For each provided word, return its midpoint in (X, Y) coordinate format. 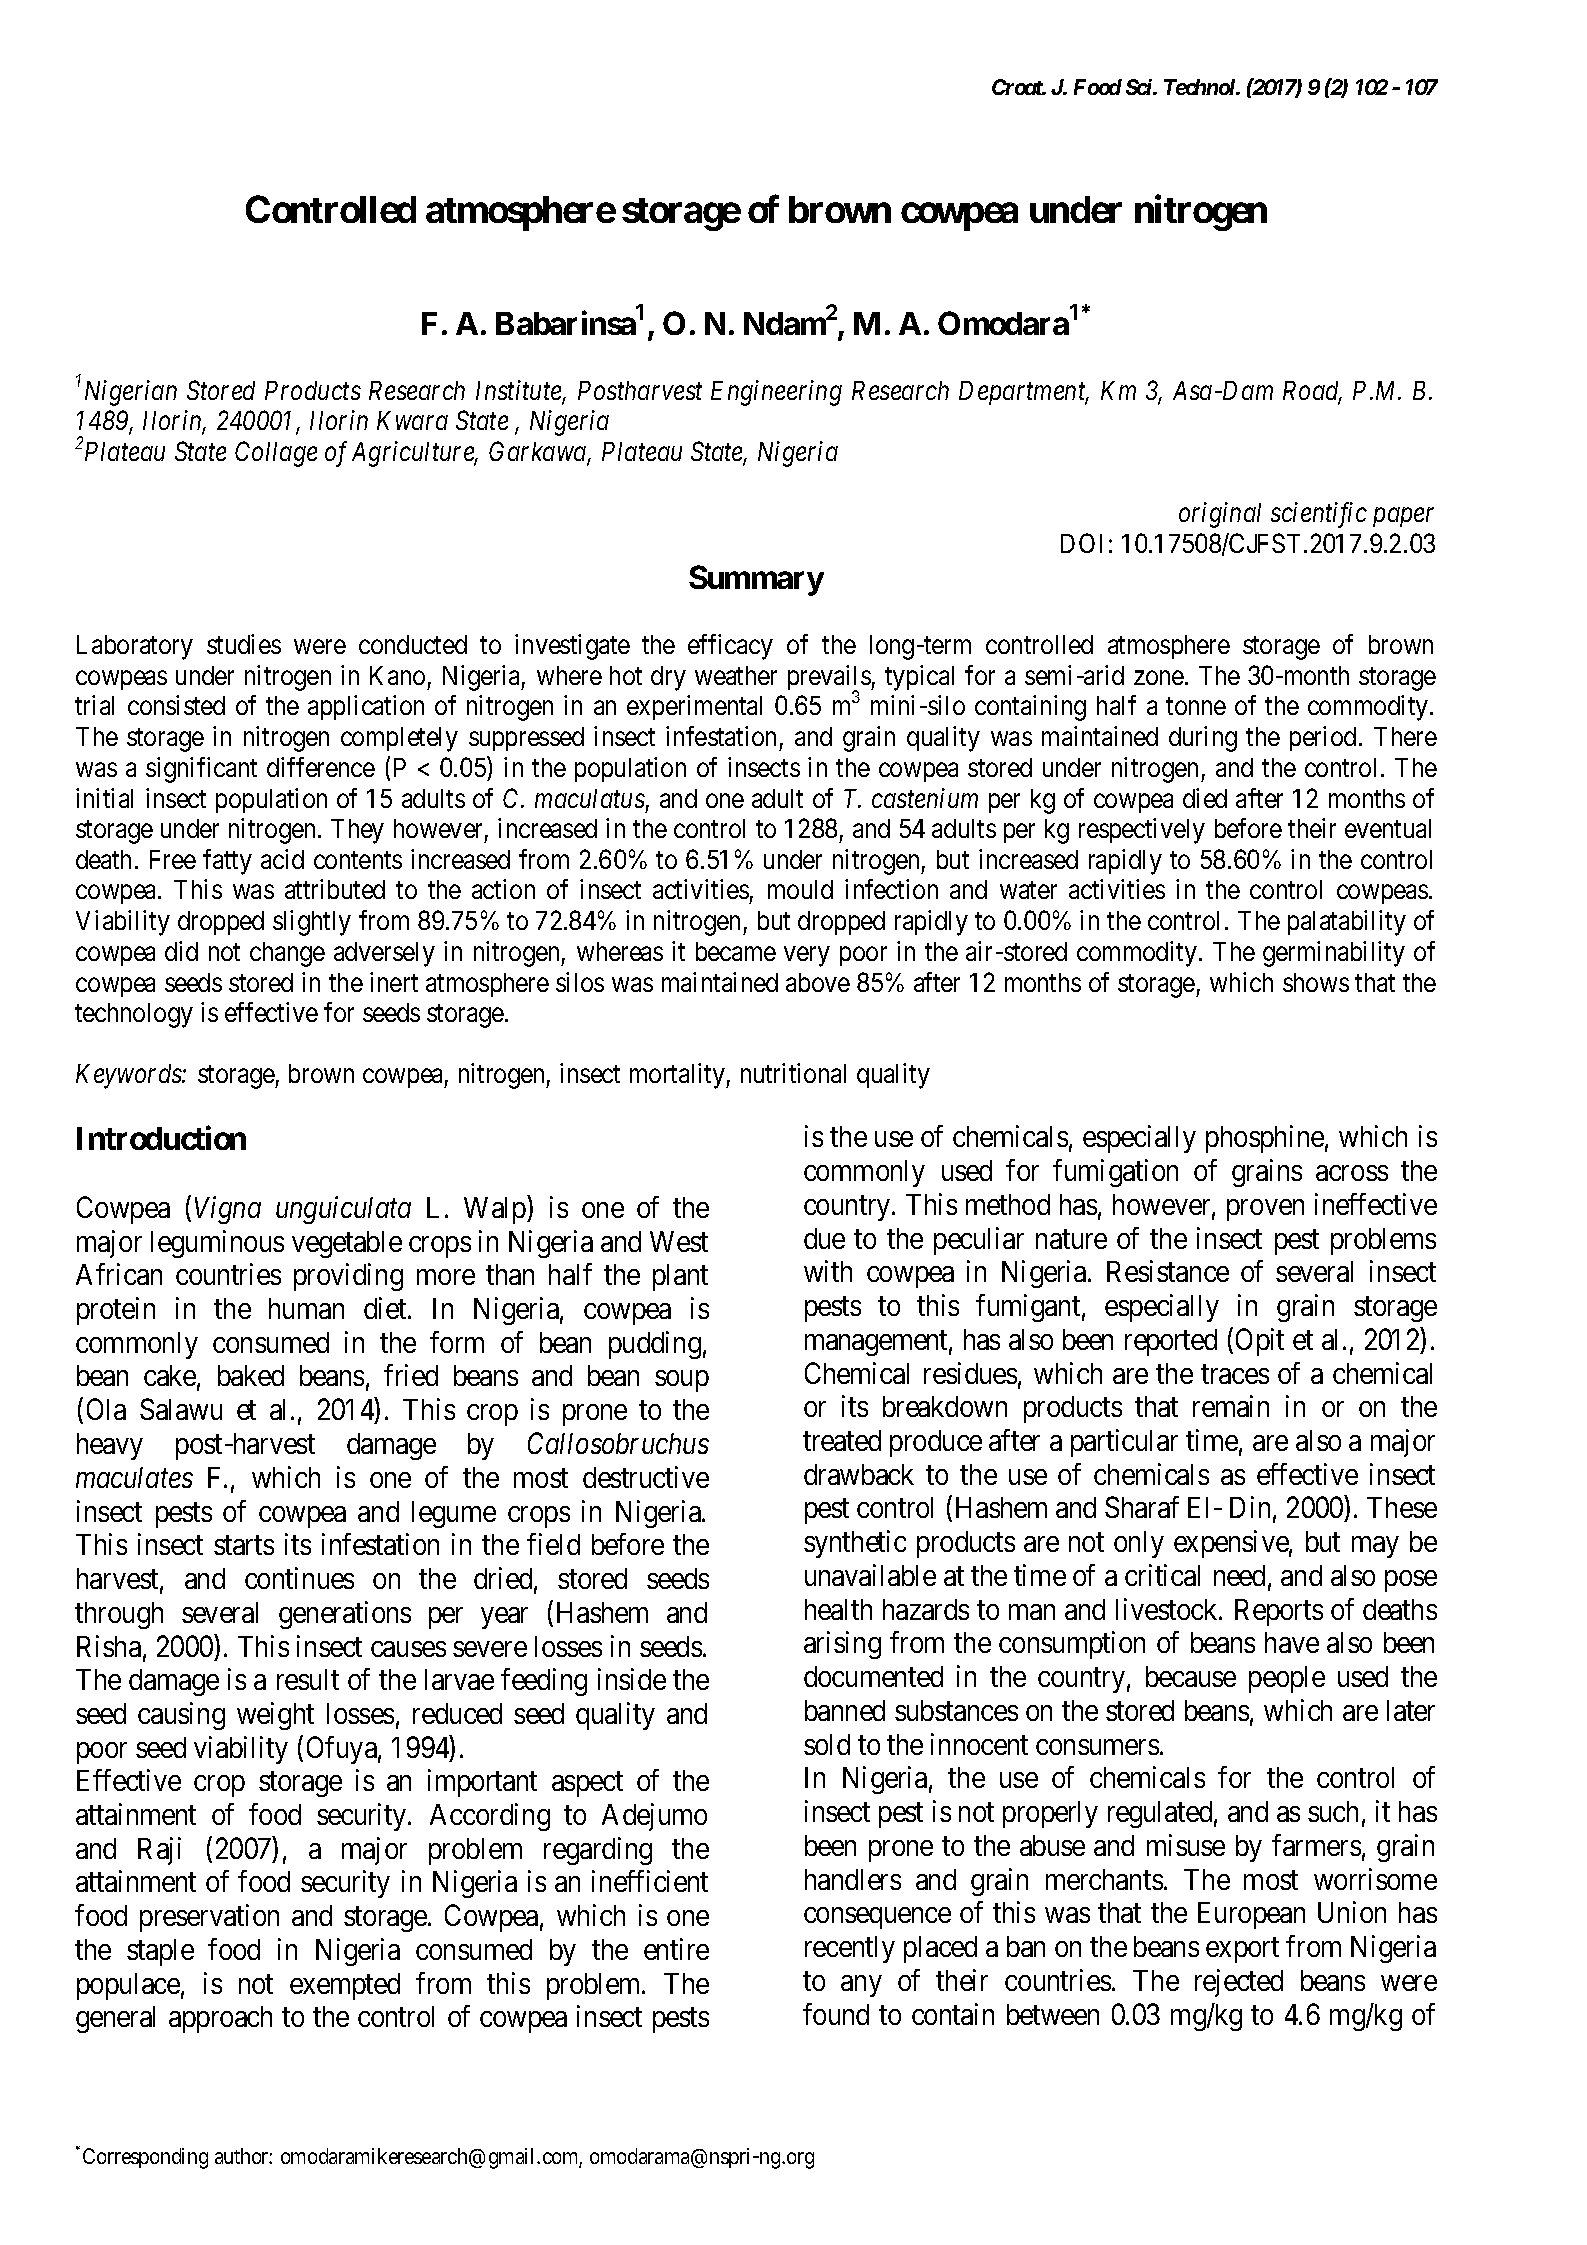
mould (800, 889)
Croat (1018, 87)
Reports (1279, 1612)
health (838, 1609)
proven (1265, 1210)
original (1220, 515)
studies (244, 644)
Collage (276, 454)
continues (299, 1578)
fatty (227, 862)
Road (1312, 392)
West (679, 1241)
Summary (756, 580)
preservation (209, 1918)
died (1205, 798)
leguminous (217, 1244)
